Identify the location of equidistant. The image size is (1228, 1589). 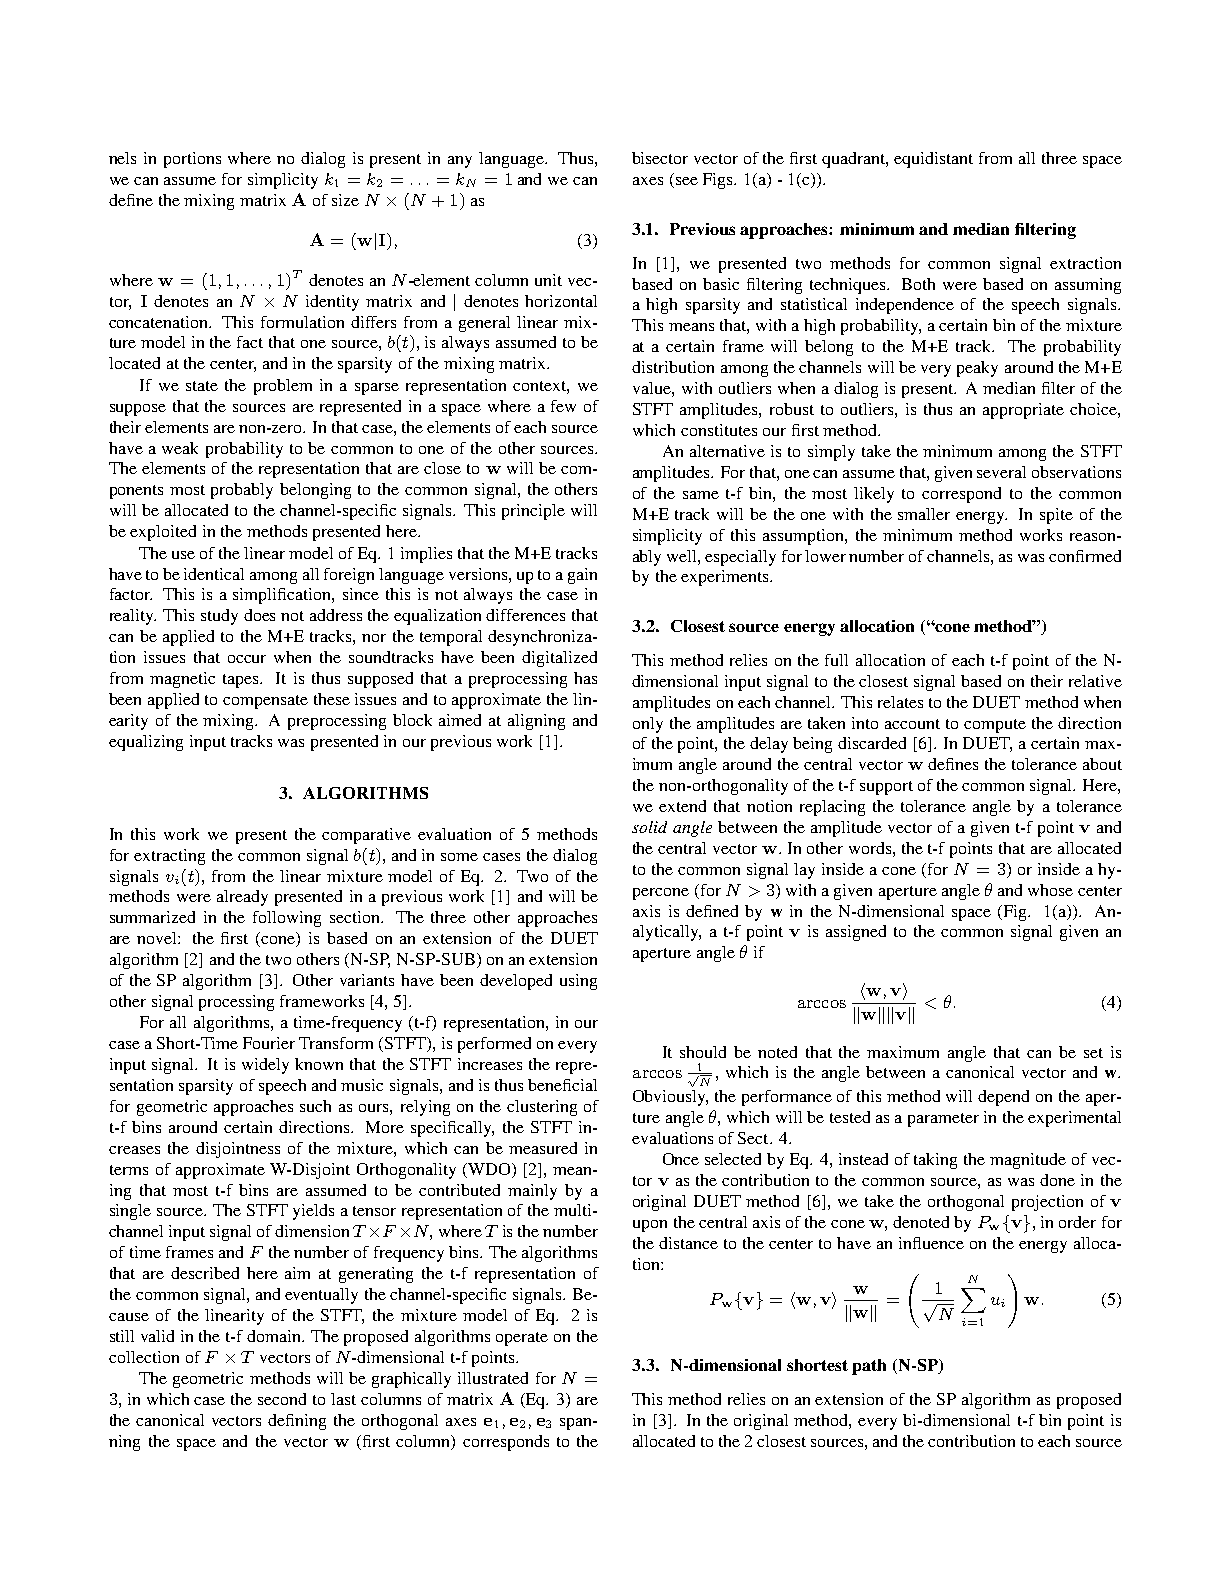
(933, 160).
